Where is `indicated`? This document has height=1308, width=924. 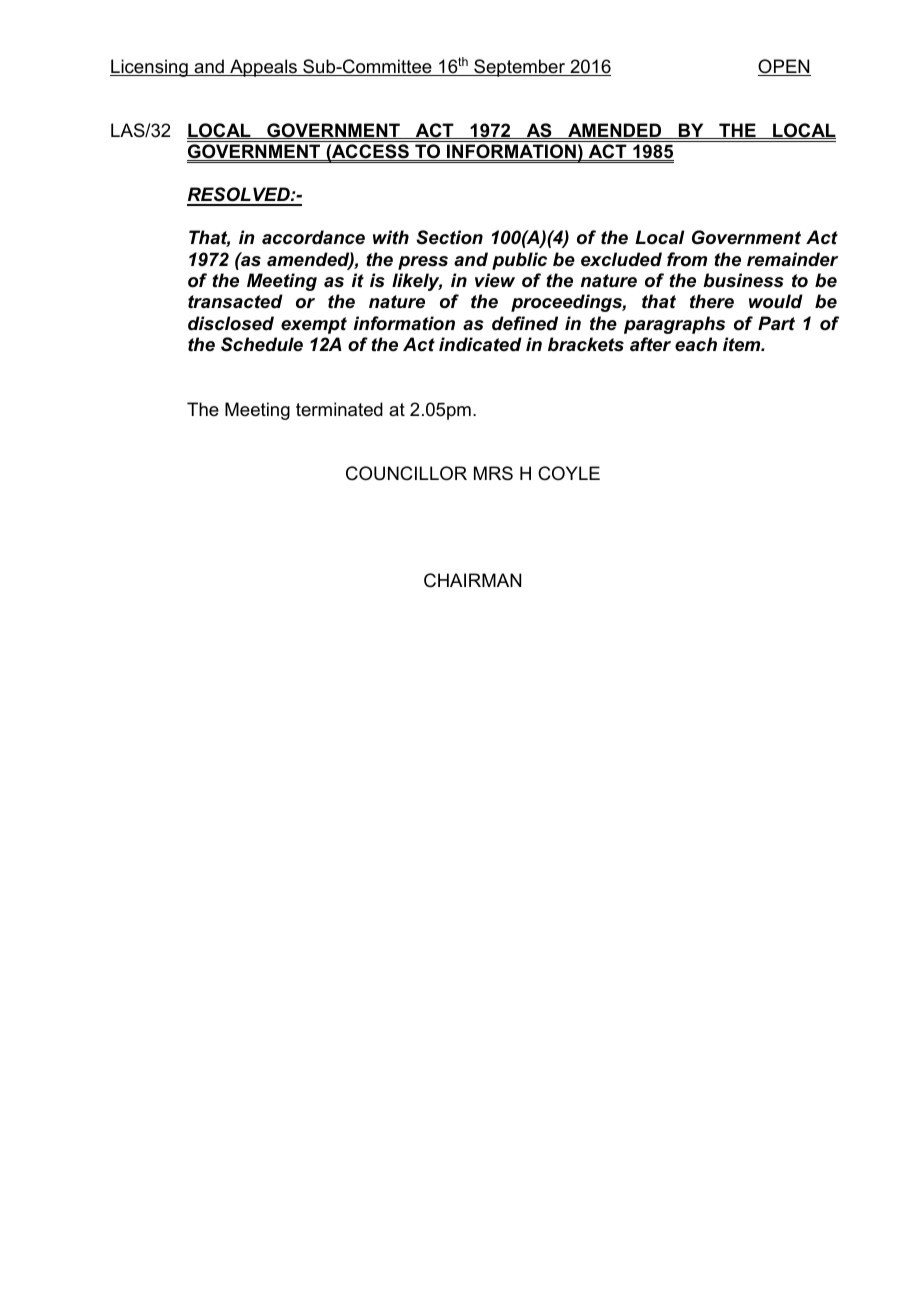
indicated is located at coordinates (480, 344).
